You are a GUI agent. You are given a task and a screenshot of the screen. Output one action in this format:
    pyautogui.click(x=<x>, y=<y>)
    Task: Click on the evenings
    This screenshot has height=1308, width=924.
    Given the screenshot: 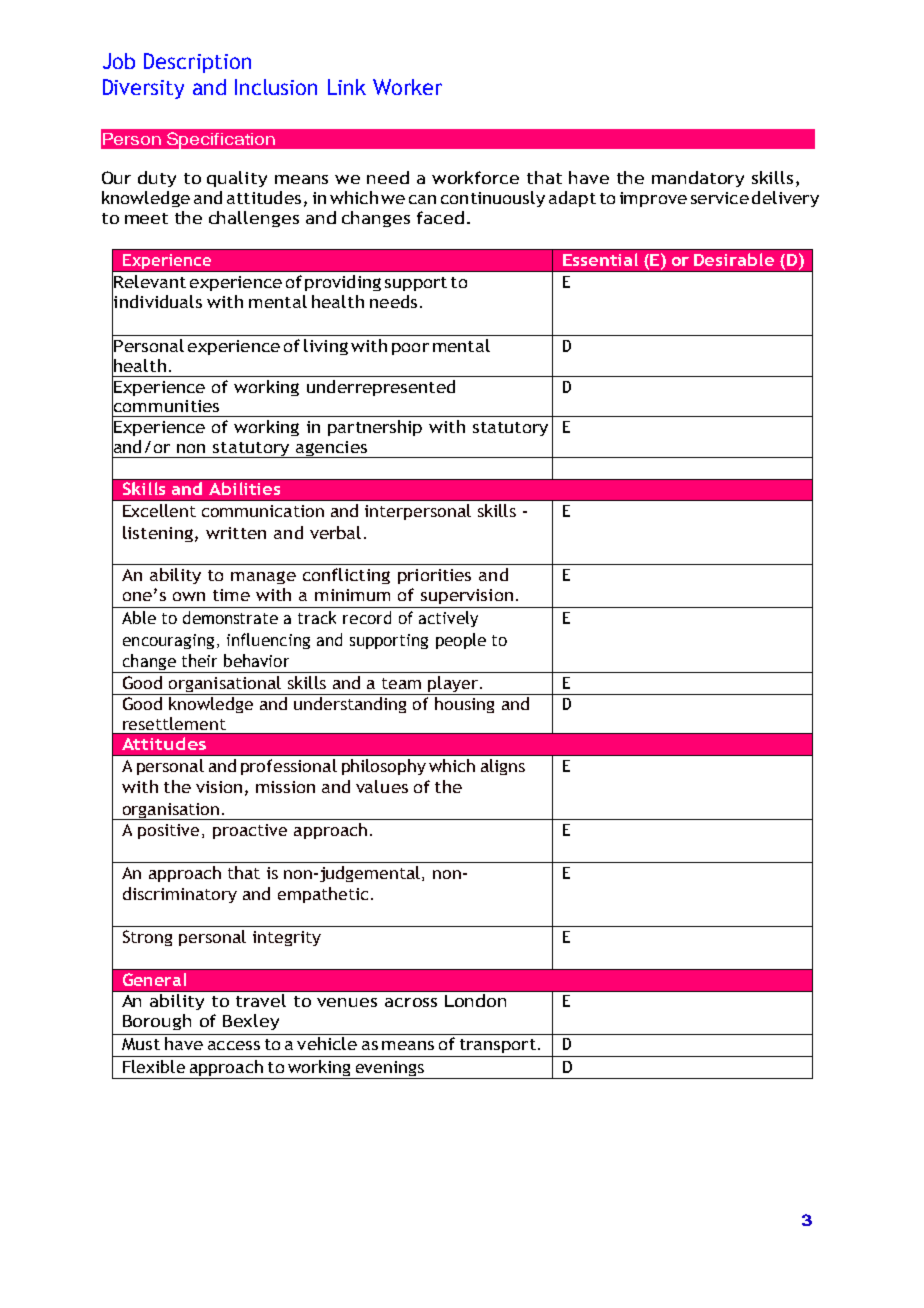 What is the action you would take?
    pyautogui.click(x=389, y=1070)
